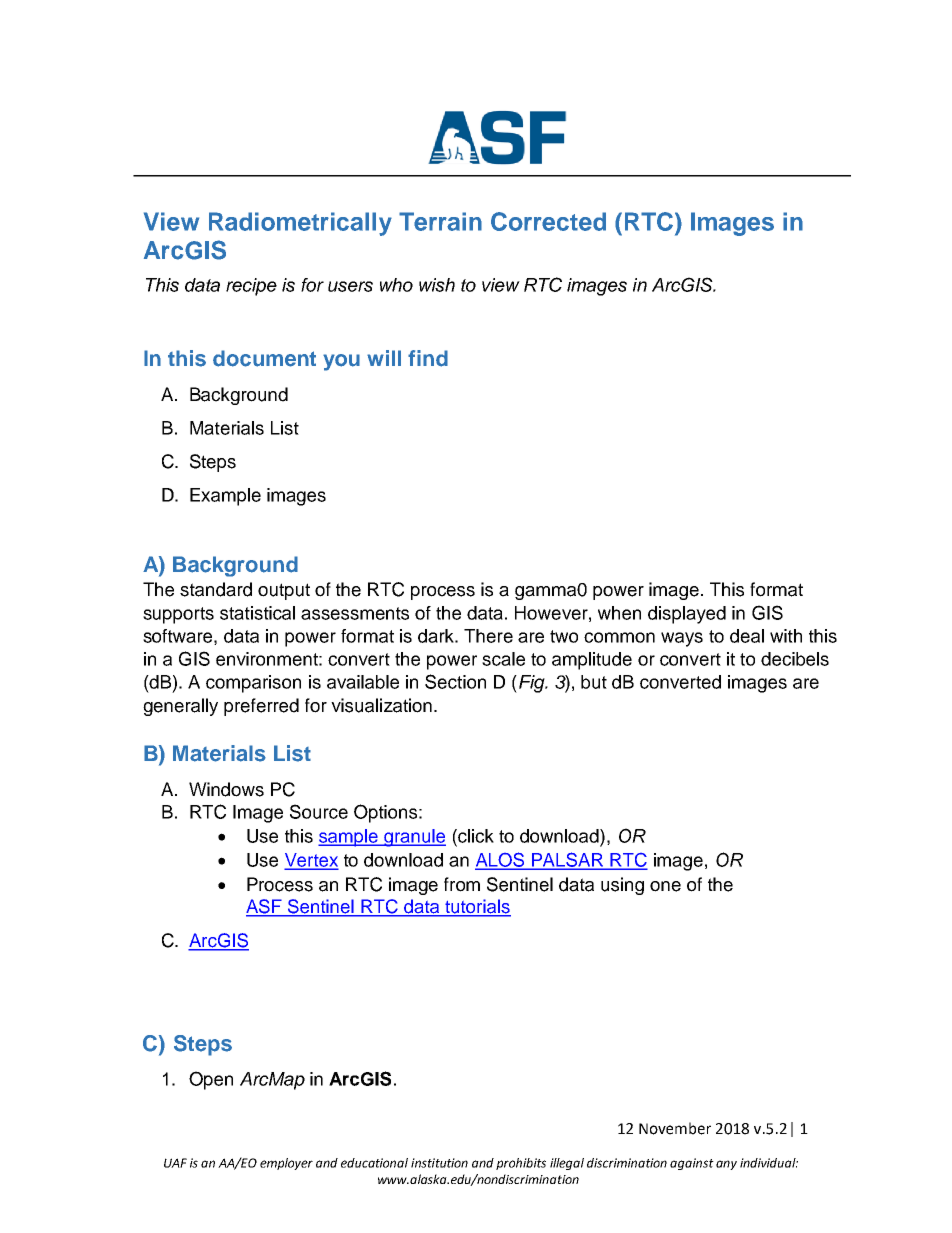 This page has width=952, height=1233. I want to click on Terrain, so click(440, 221).
